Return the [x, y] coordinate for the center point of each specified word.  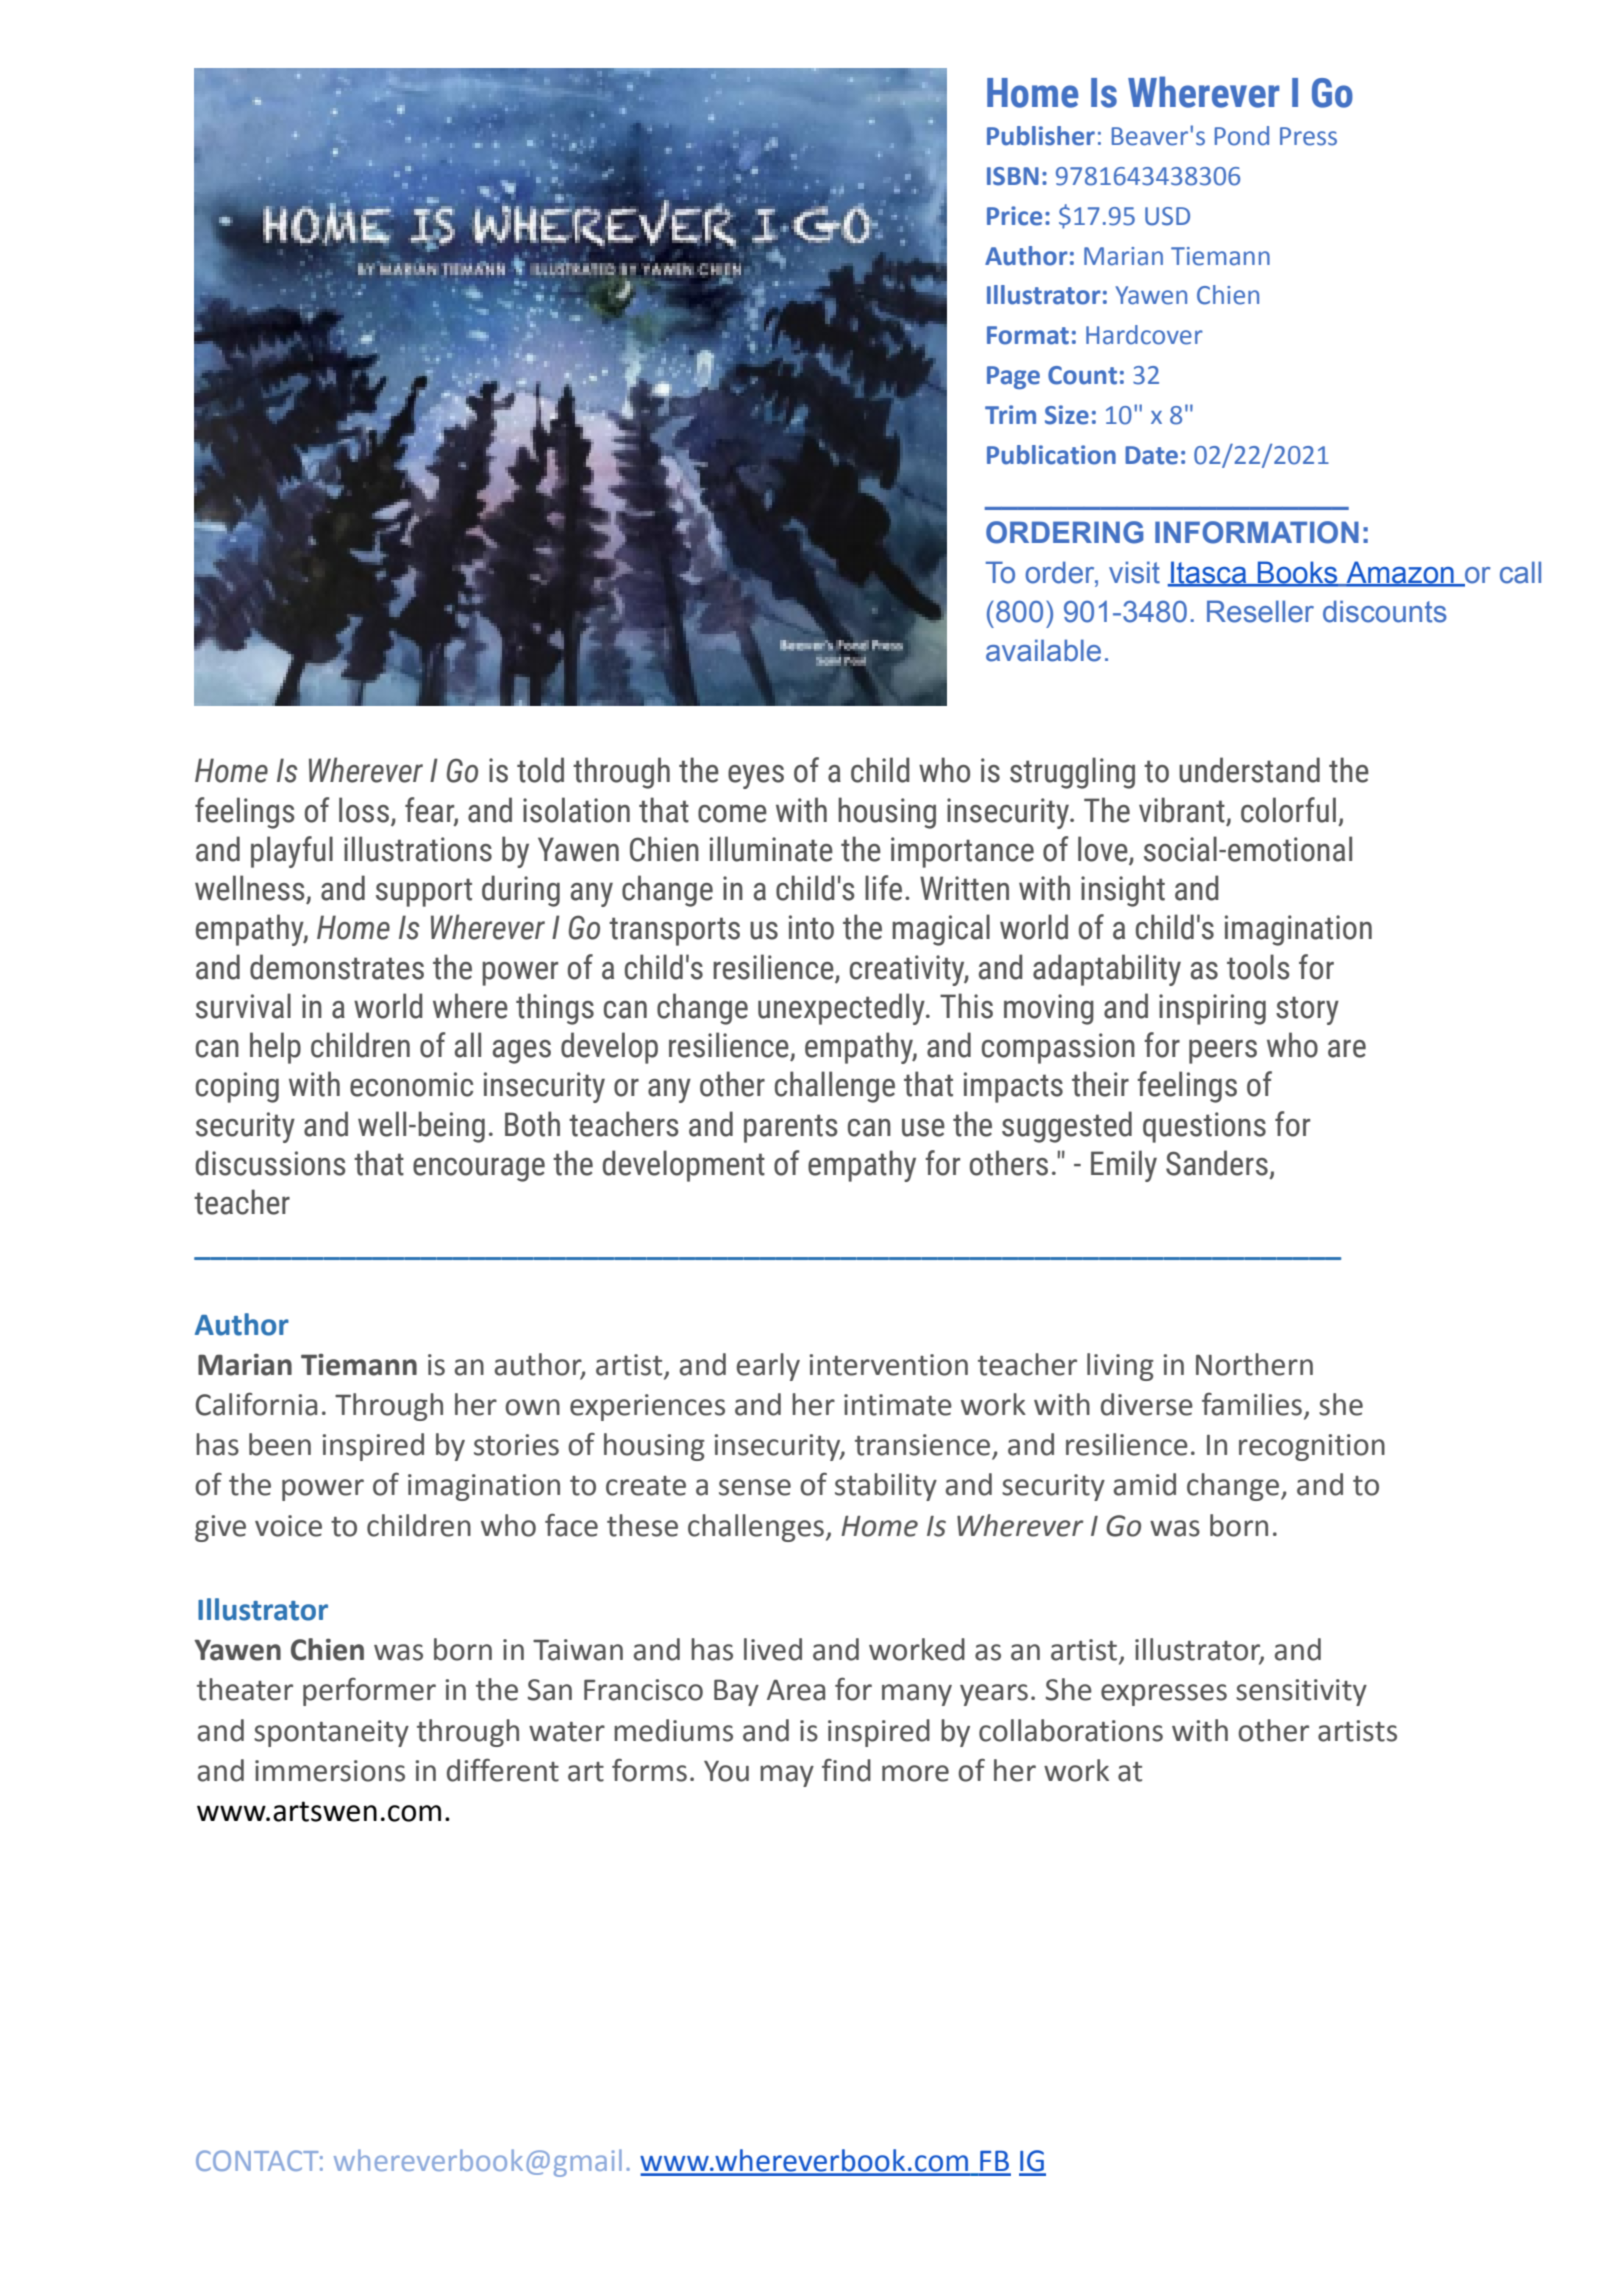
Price [1014, 216]
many [917, 1695]
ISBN [1013, 176]
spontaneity [331, 1733]
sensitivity [1301, 1692]
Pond [1242, 136]
